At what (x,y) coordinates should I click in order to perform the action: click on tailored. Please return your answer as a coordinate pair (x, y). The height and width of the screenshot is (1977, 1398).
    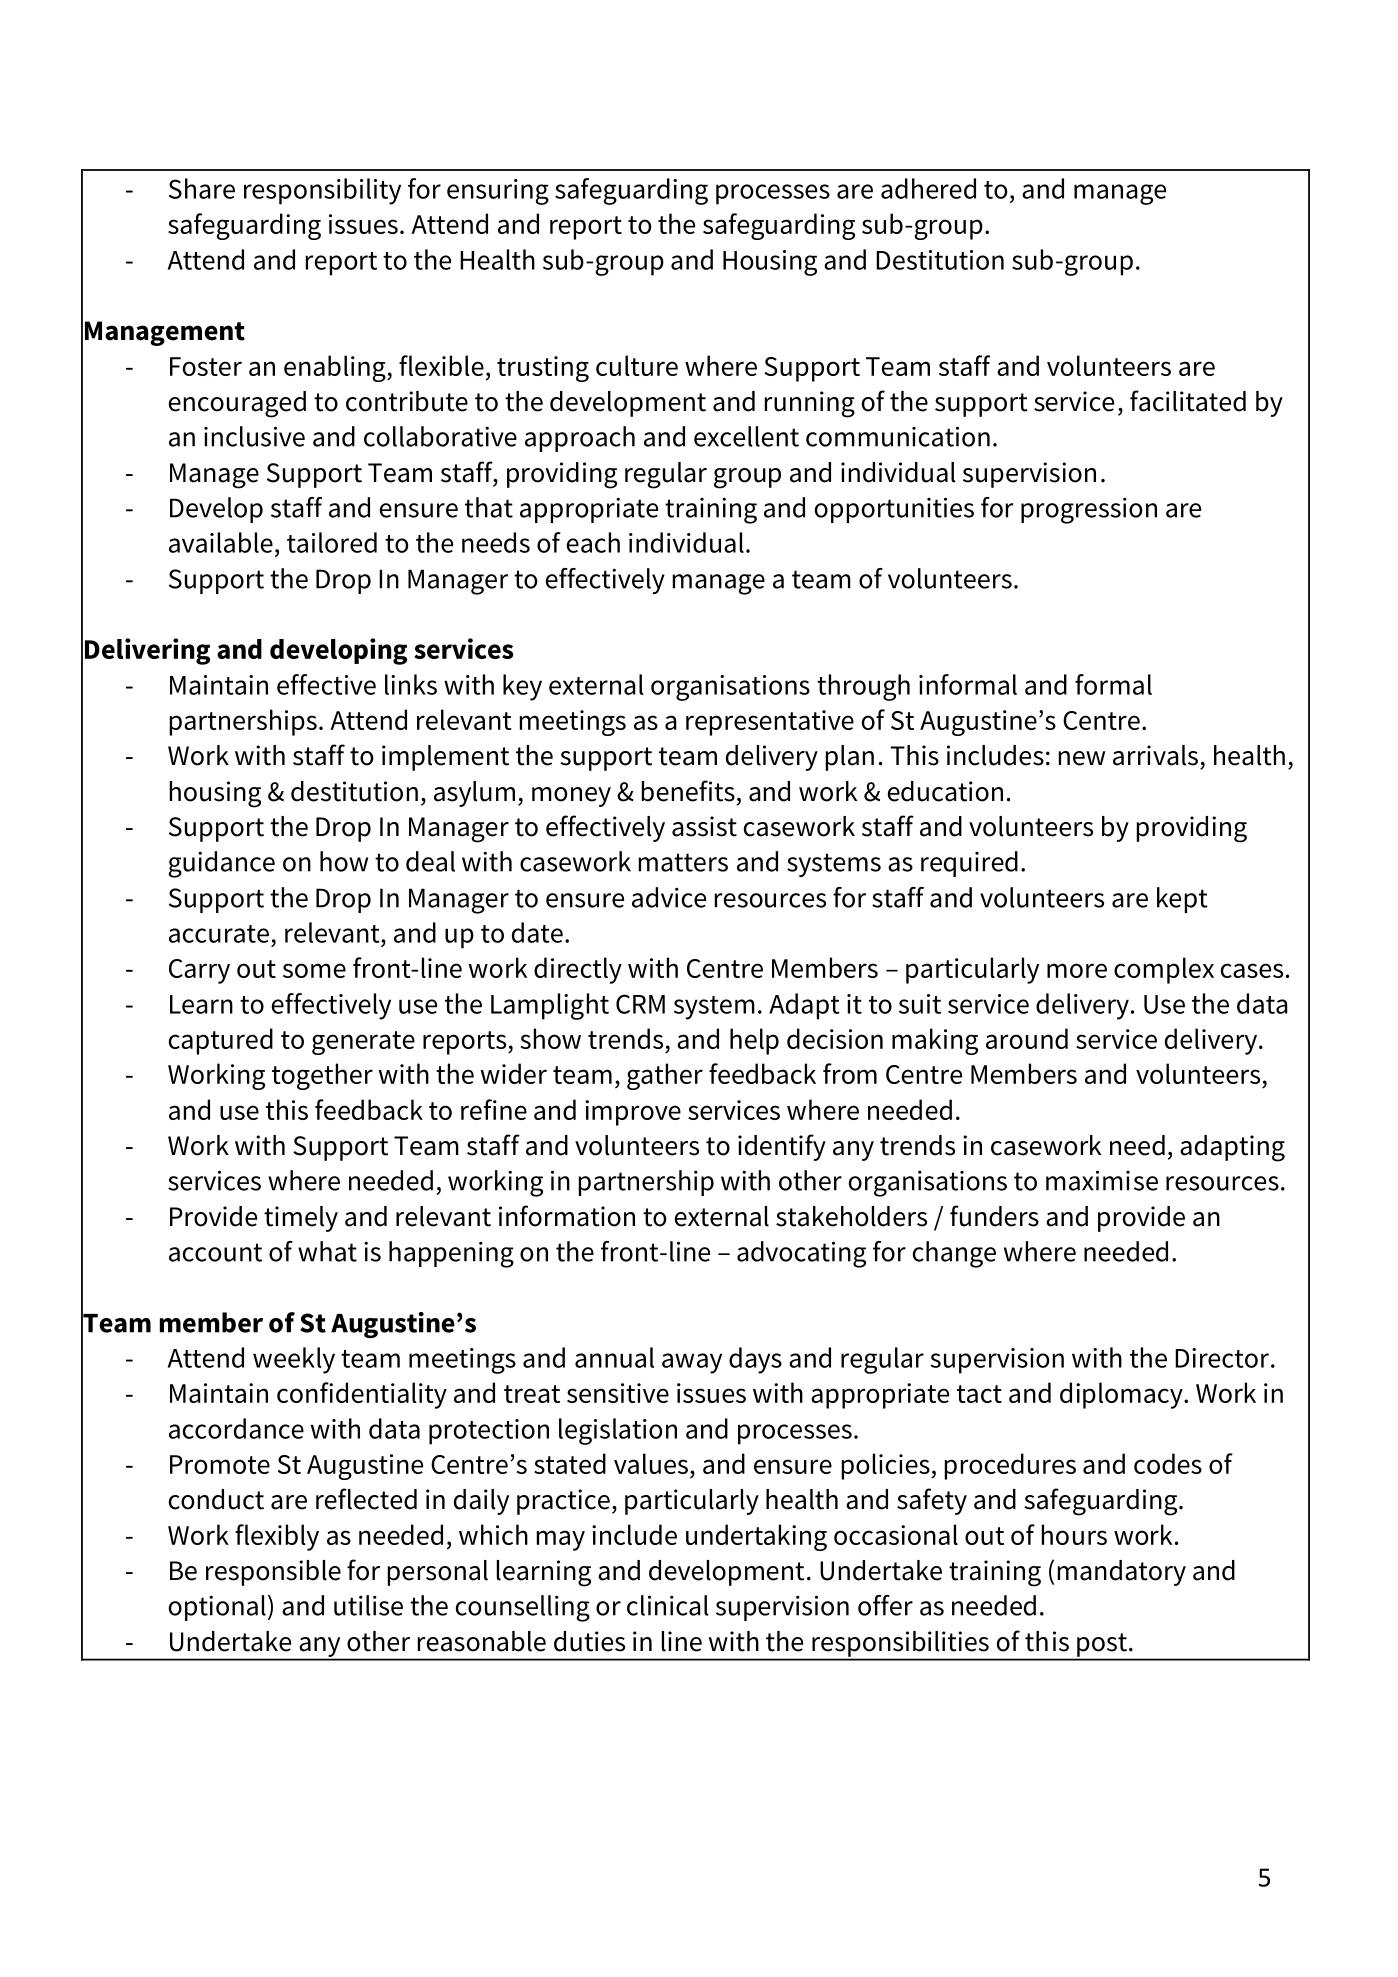
    Looking at the image, I should click on (332, 542).
